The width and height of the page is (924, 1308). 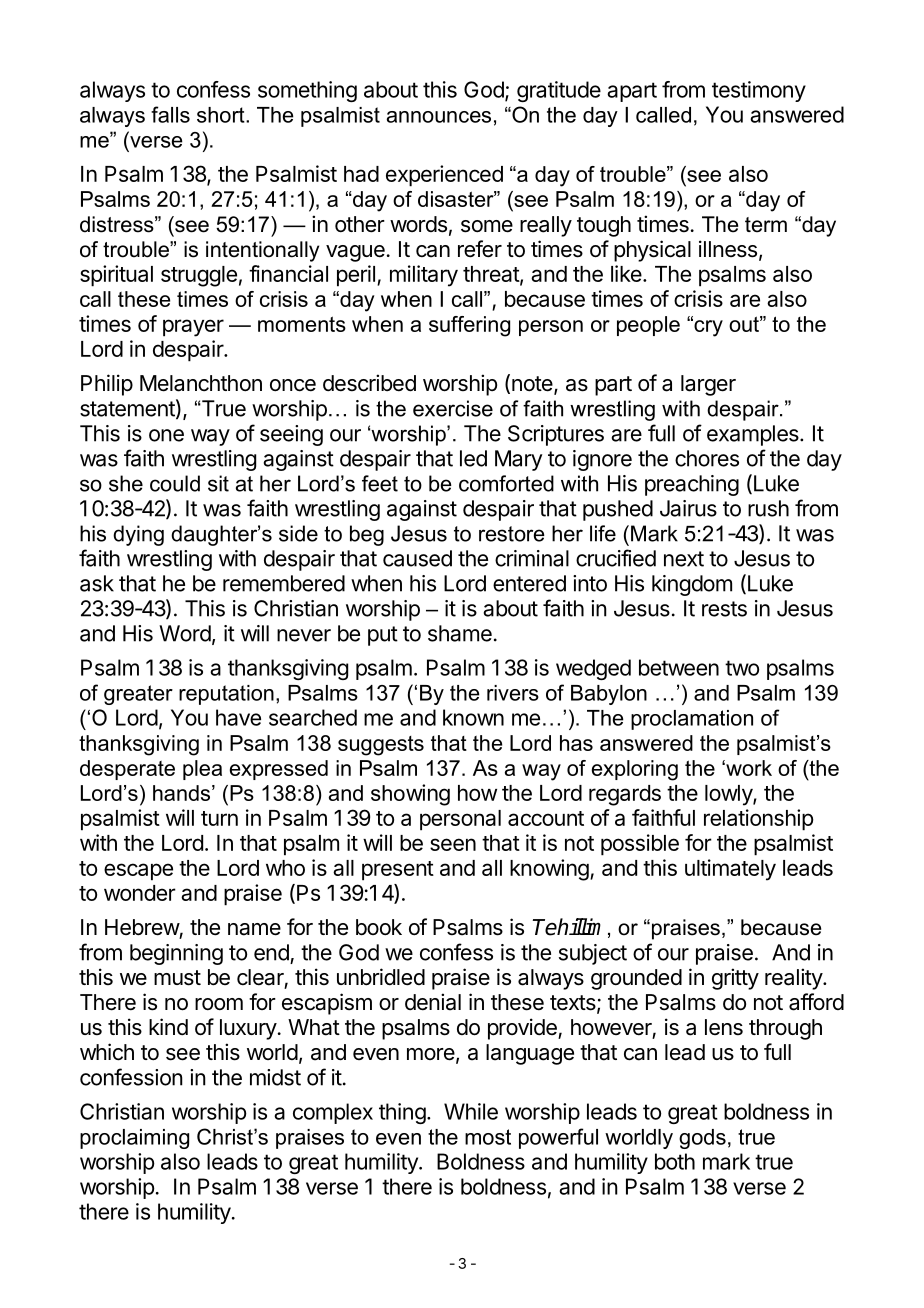 I want to click on While, so click(x=471, y=1111).
